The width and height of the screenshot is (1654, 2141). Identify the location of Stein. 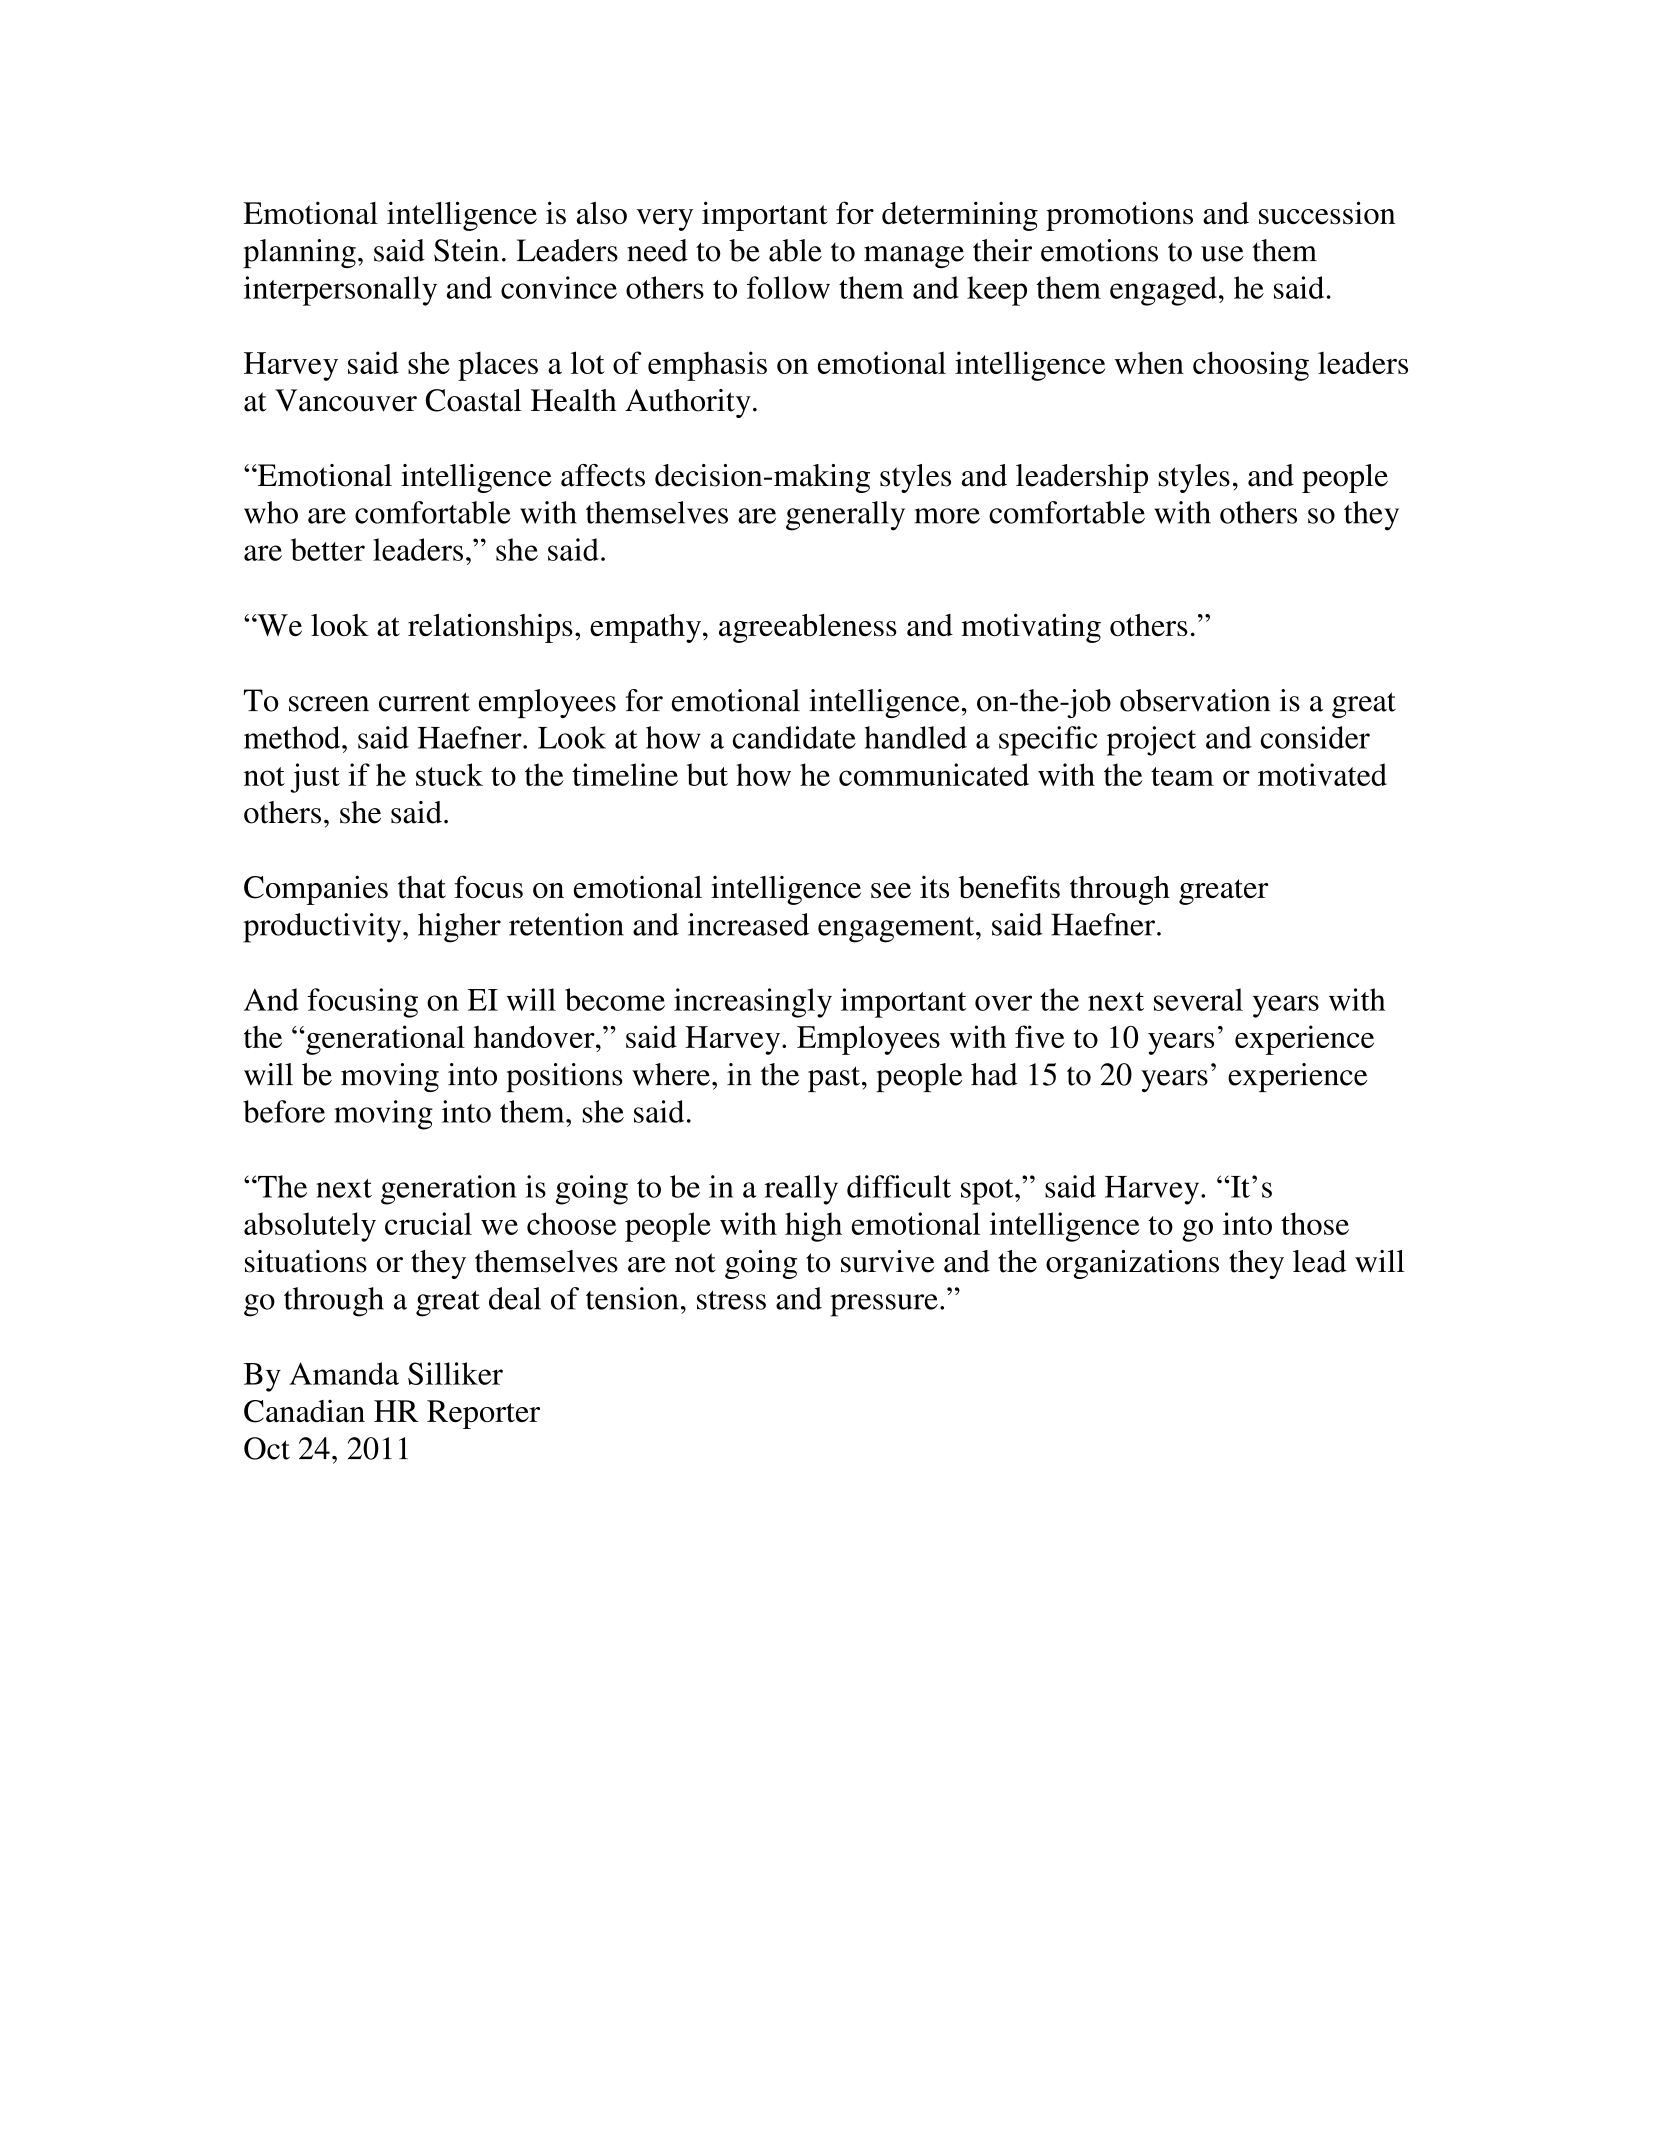
(466, 250).
